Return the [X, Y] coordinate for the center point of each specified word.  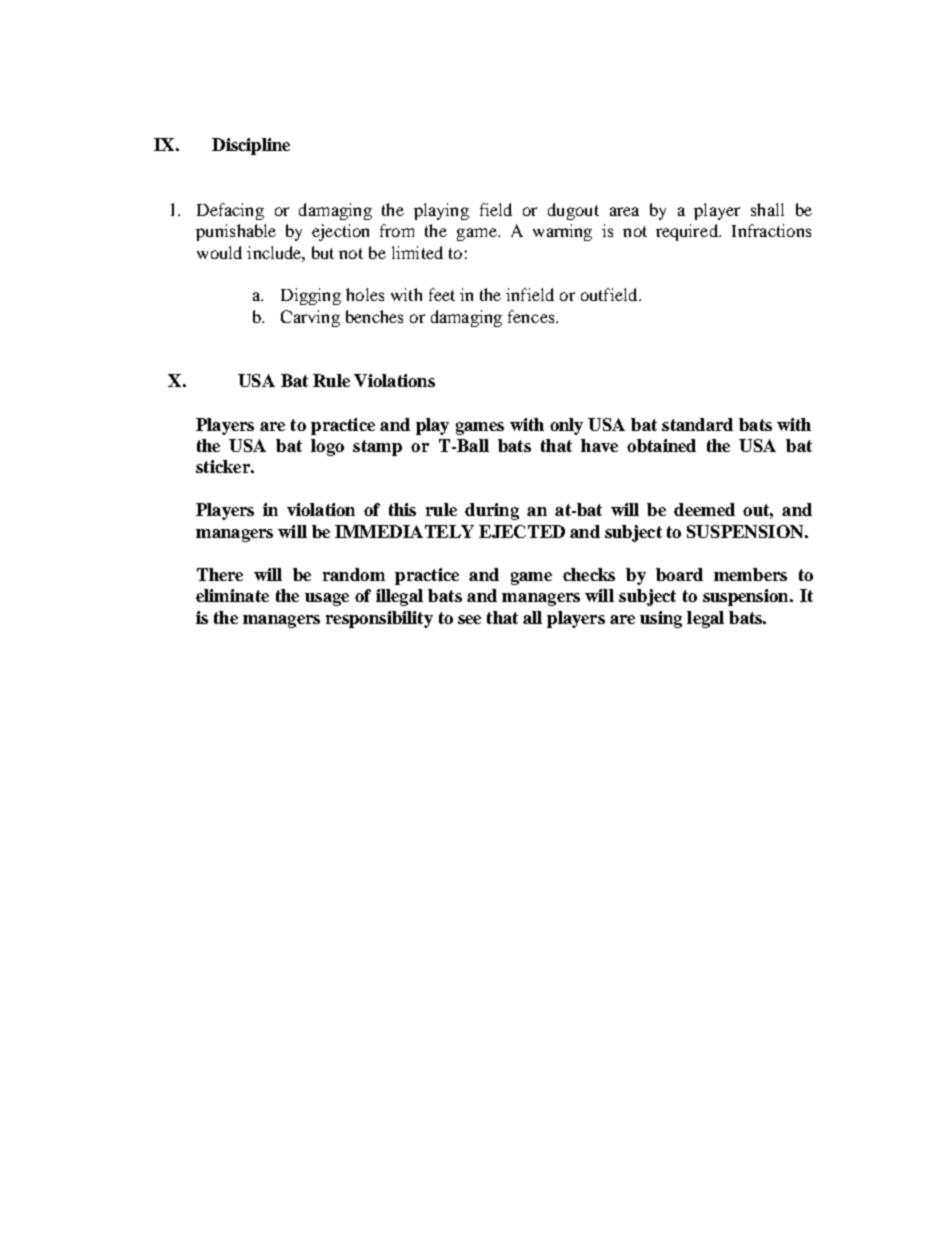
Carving [310, 318]
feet [442, 294]
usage [327, 599]
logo [327, 447]
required [688, 232]
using [661, 619]
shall [767, 209]
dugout [573, 211]
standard [697, 424]
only [566, 426]
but [323, 252]
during [492, 511]
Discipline [251, 146]
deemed [704, 509]
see [469, 619]
